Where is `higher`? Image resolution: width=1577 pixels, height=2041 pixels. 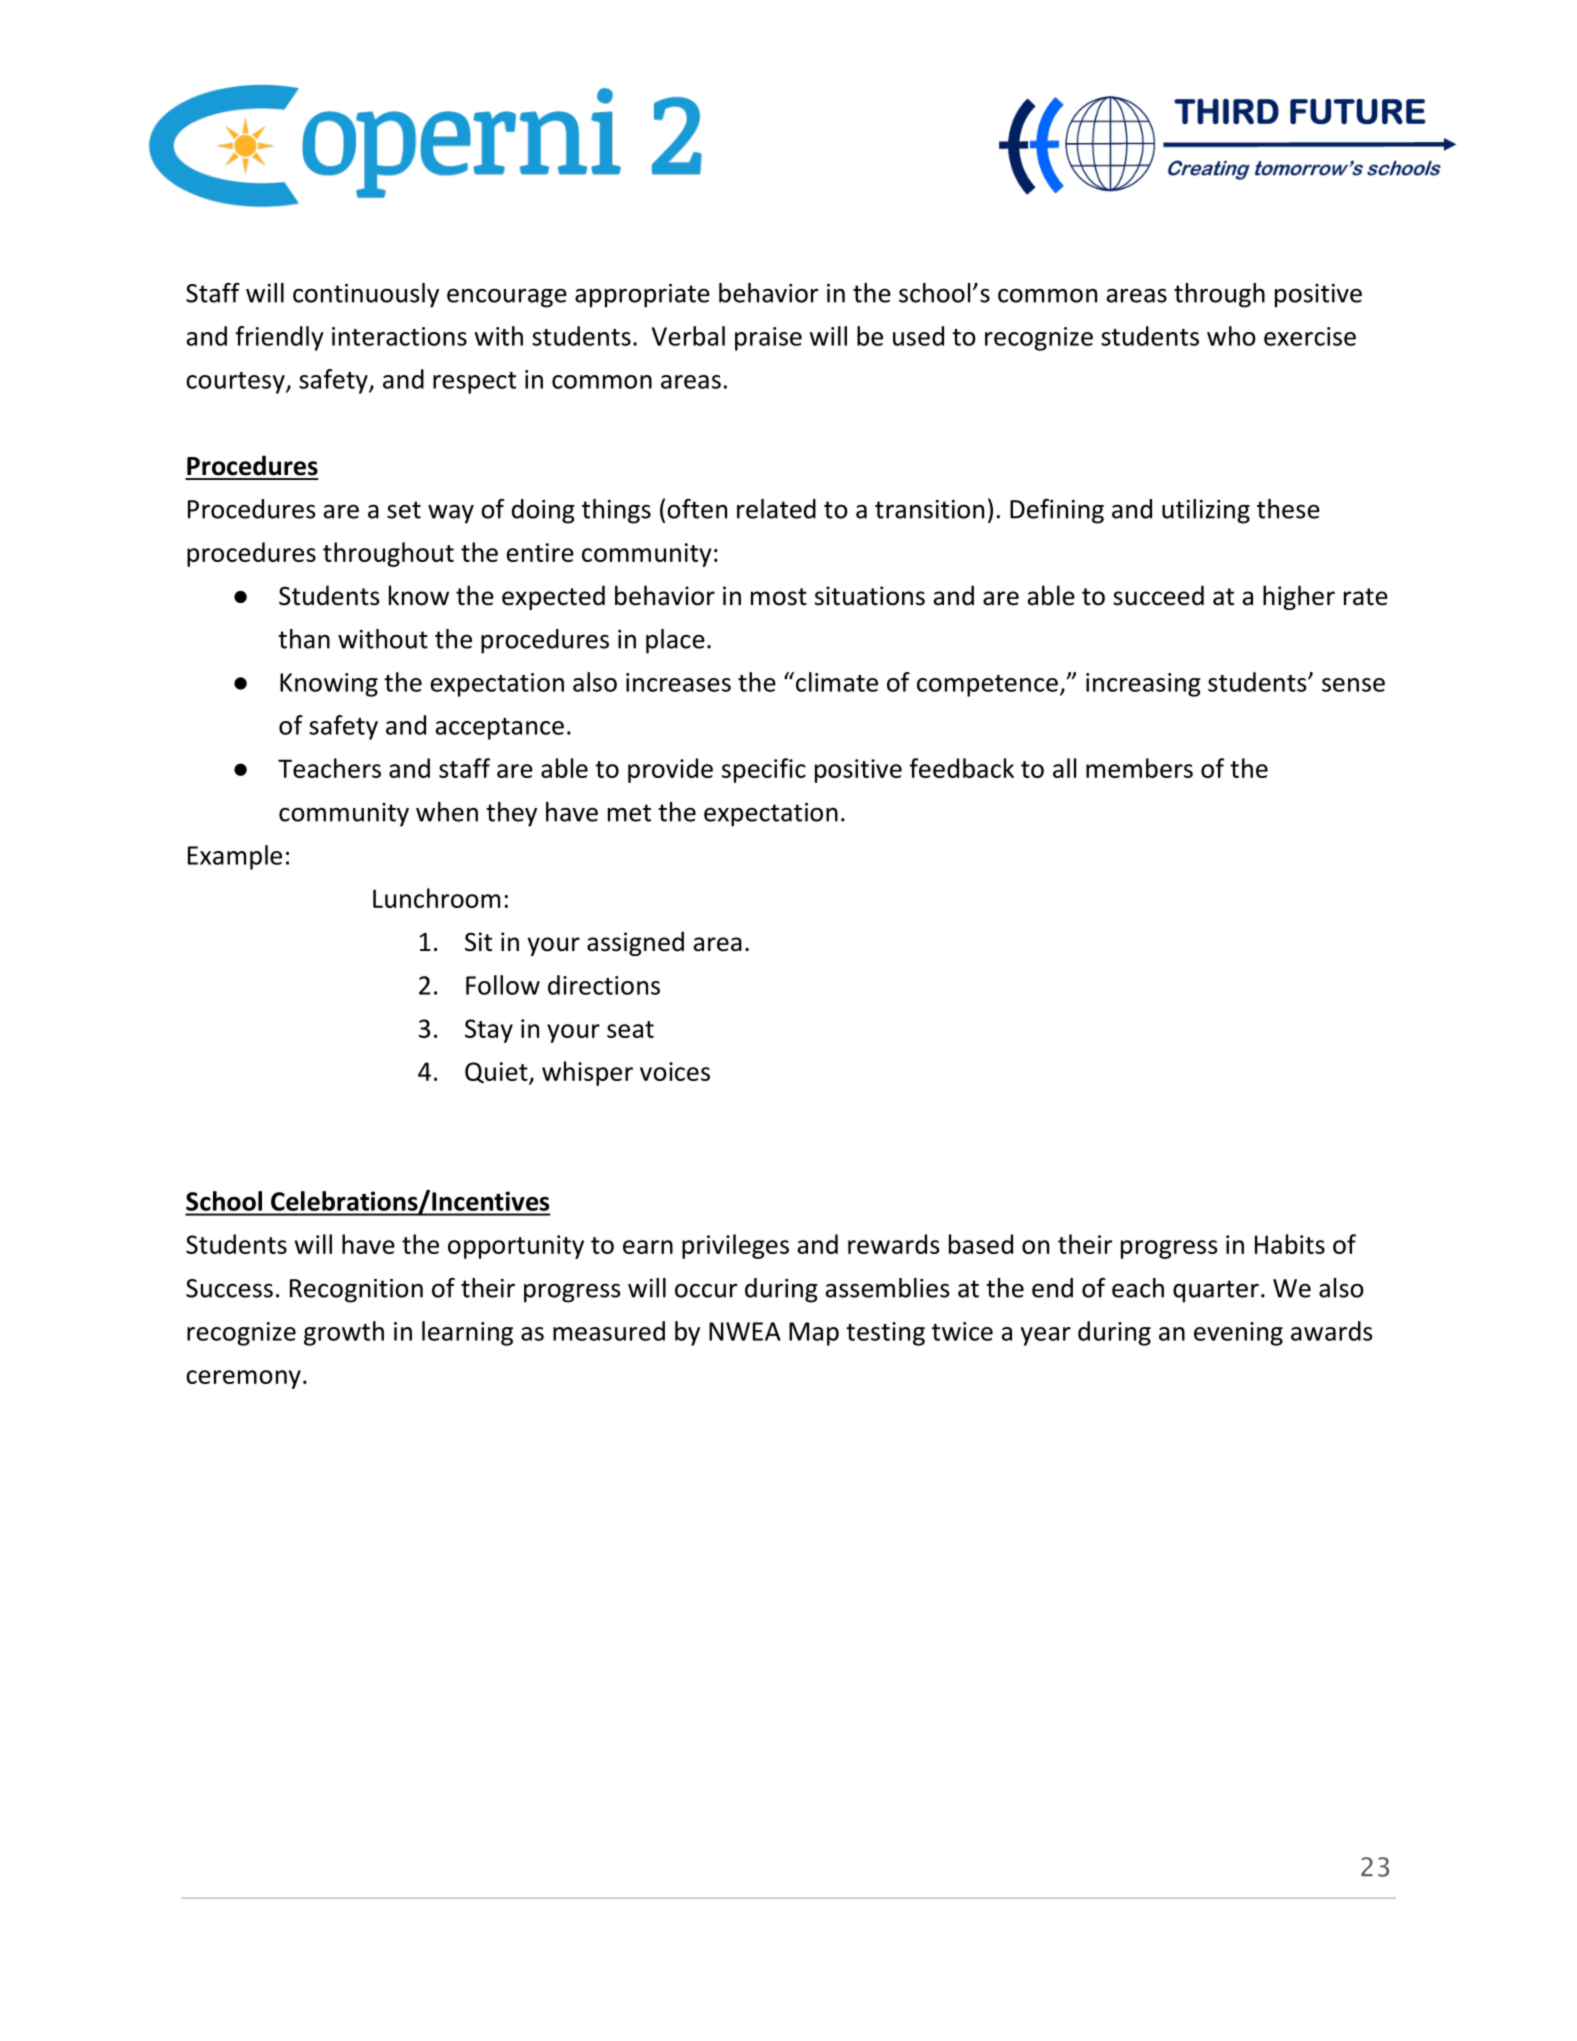 higher is located at coordinates (1299, 597).
